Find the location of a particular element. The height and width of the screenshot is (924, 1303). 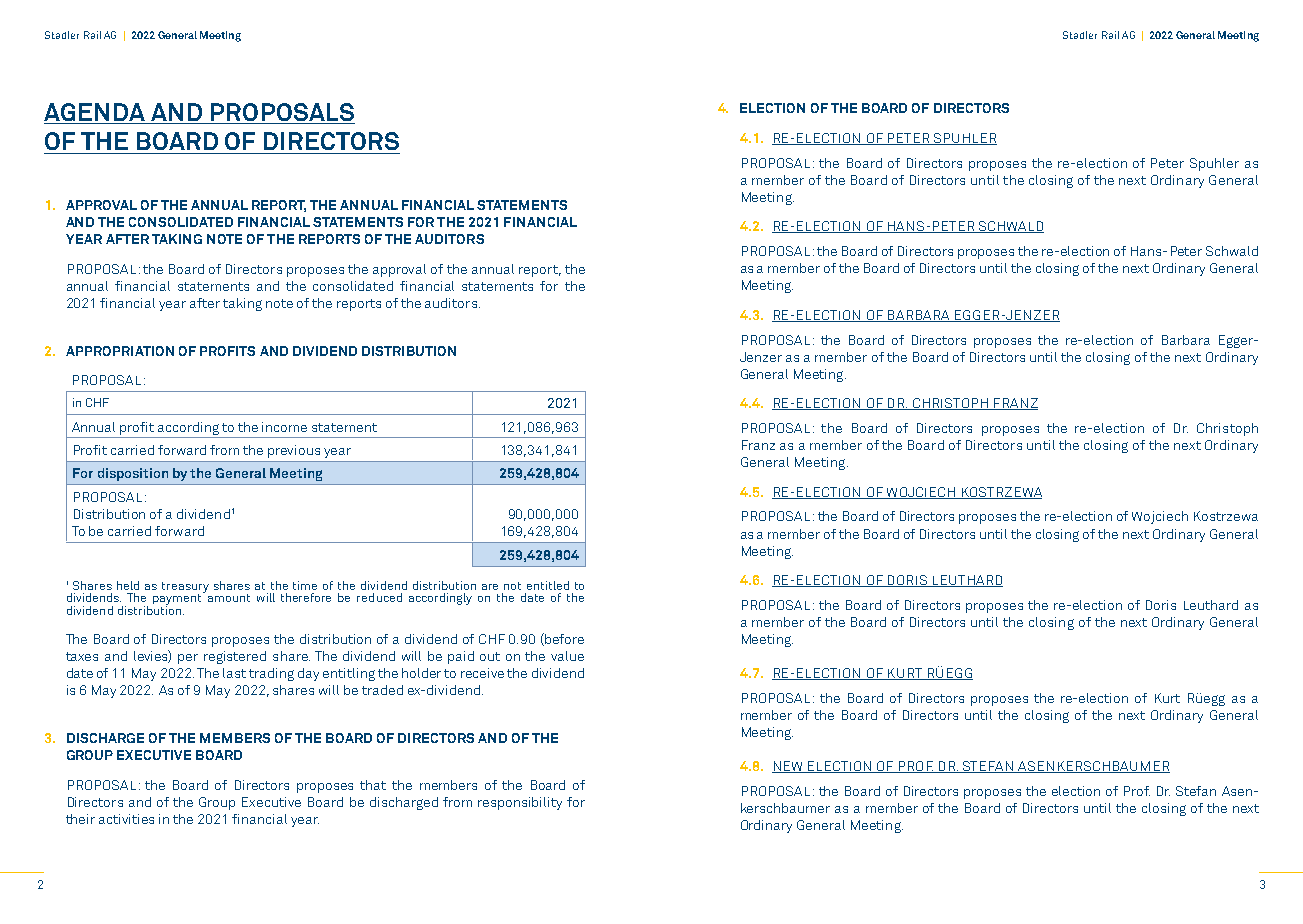

that is located at coordinates (373, 785).
